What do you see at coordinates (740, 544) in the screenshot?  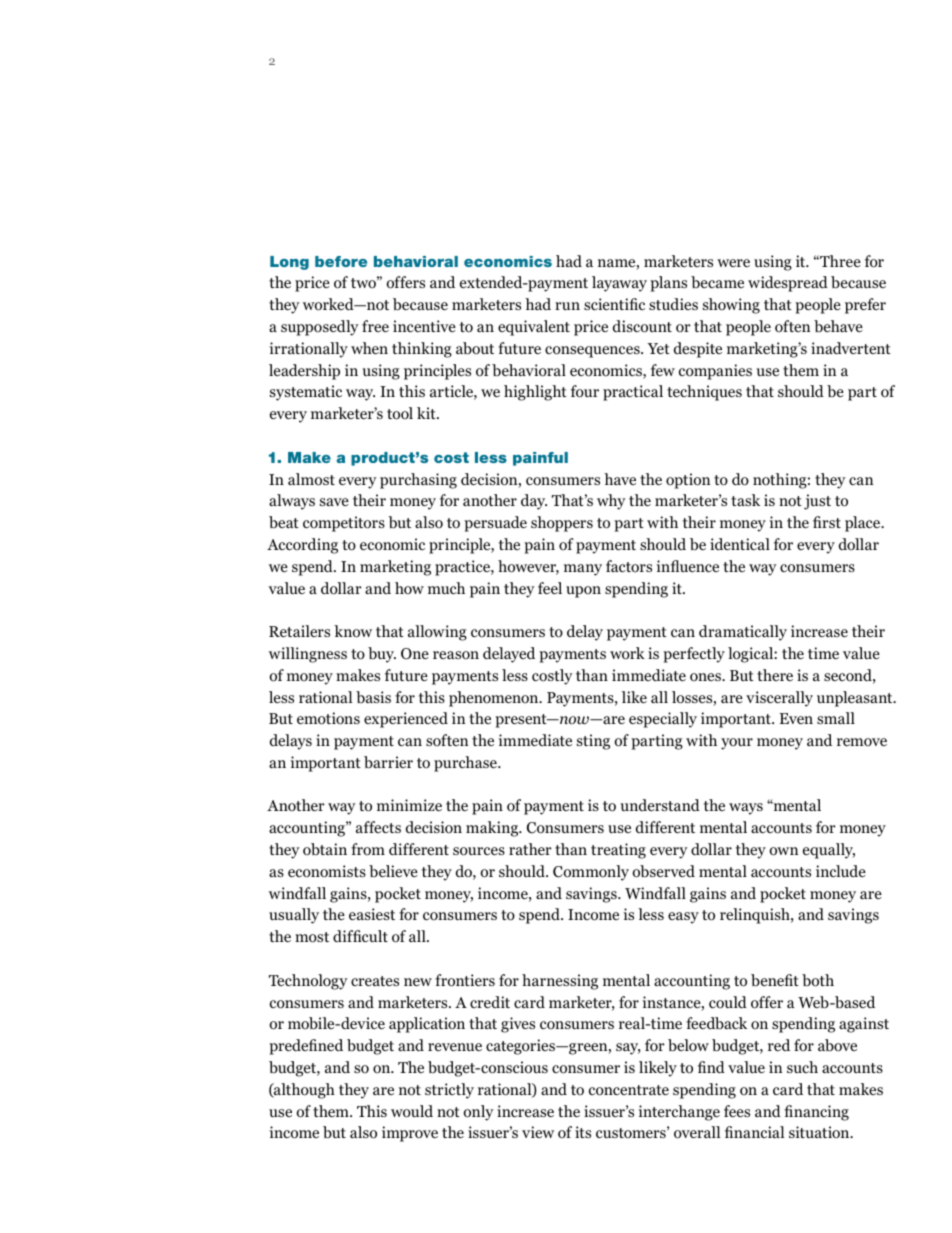 I see `identical` at bounding box center [740, 544].
